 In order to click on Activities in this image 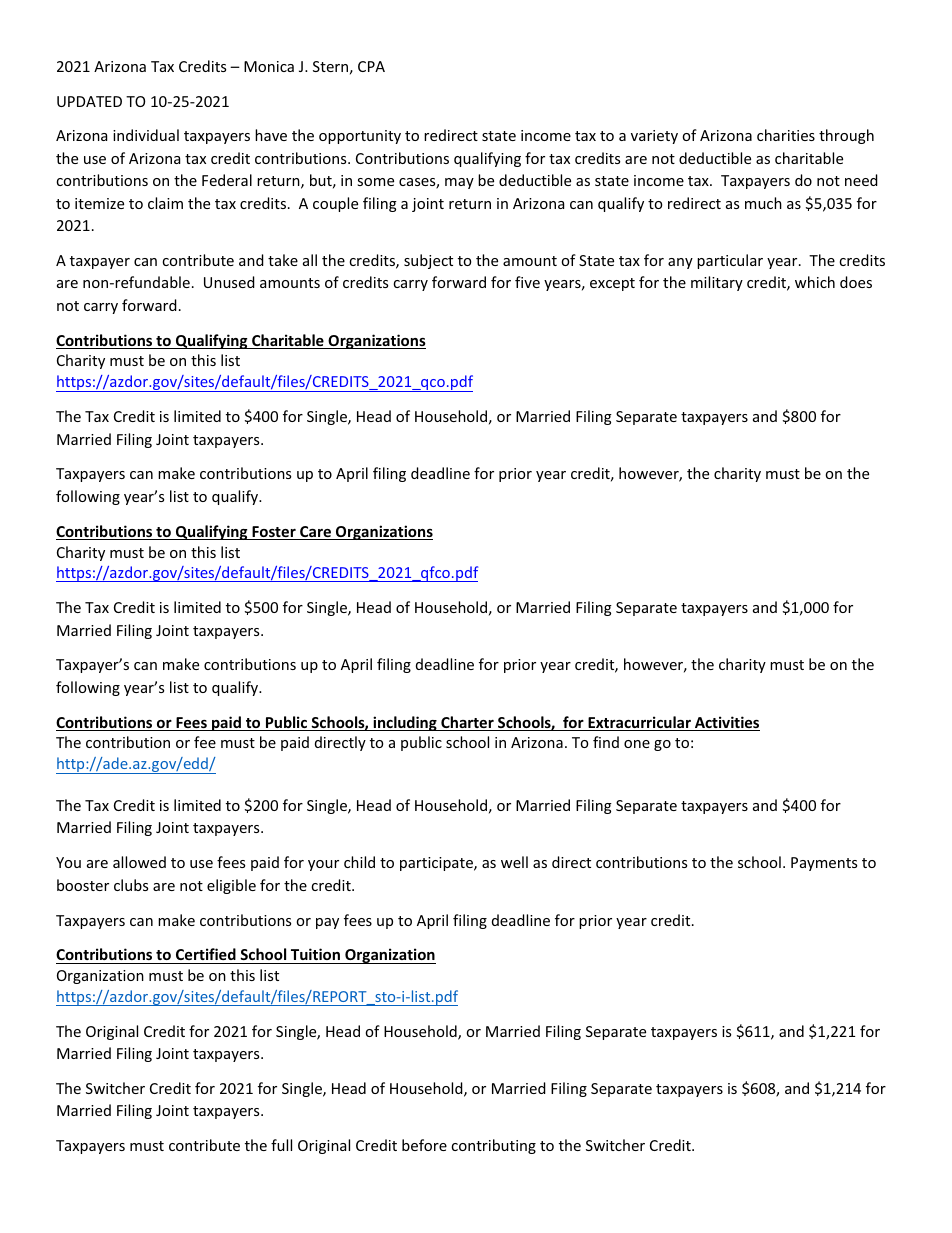, I will do `click(726, 723)`.
